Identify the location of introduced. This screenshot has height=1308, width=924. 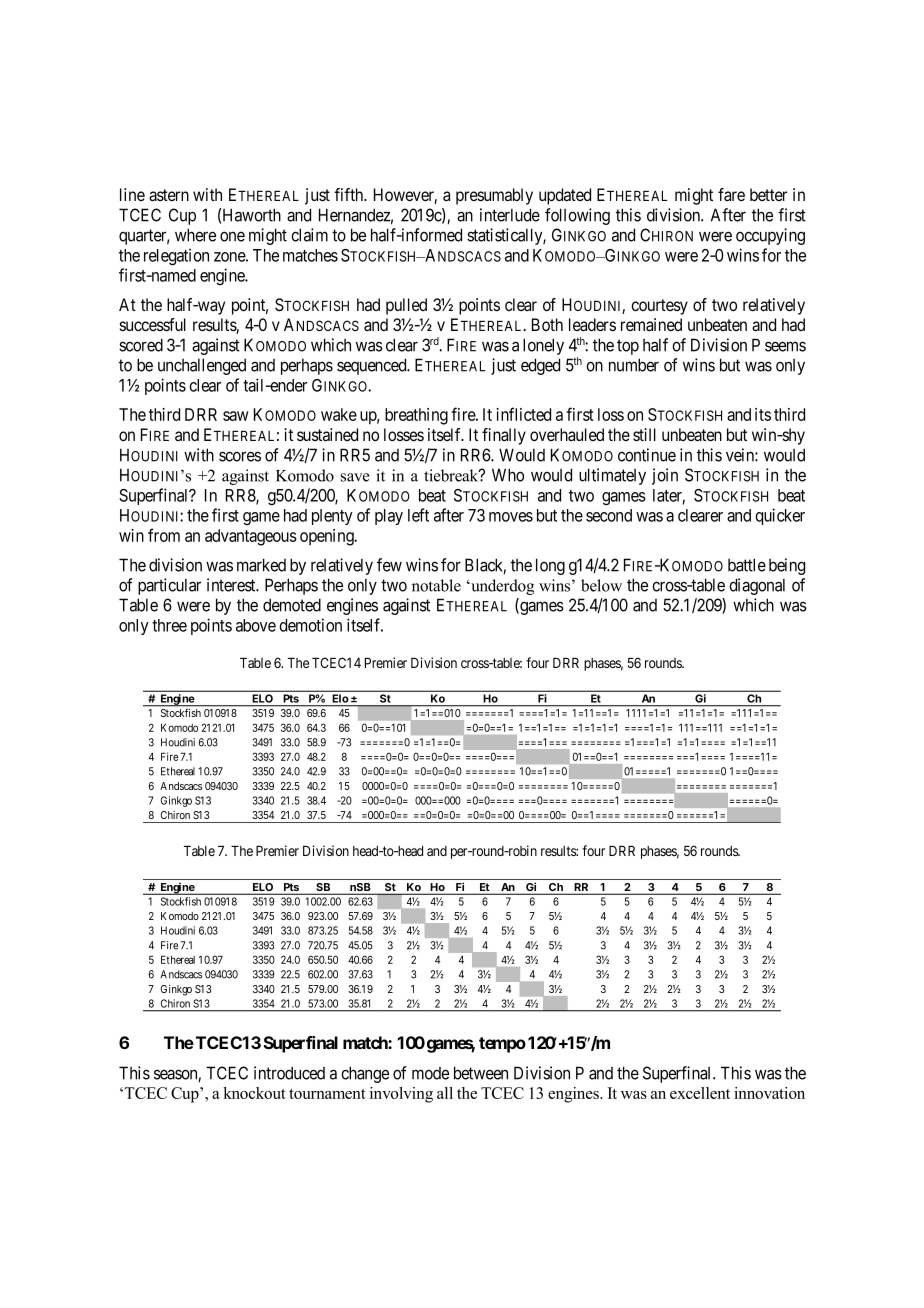
(289, 1073).
